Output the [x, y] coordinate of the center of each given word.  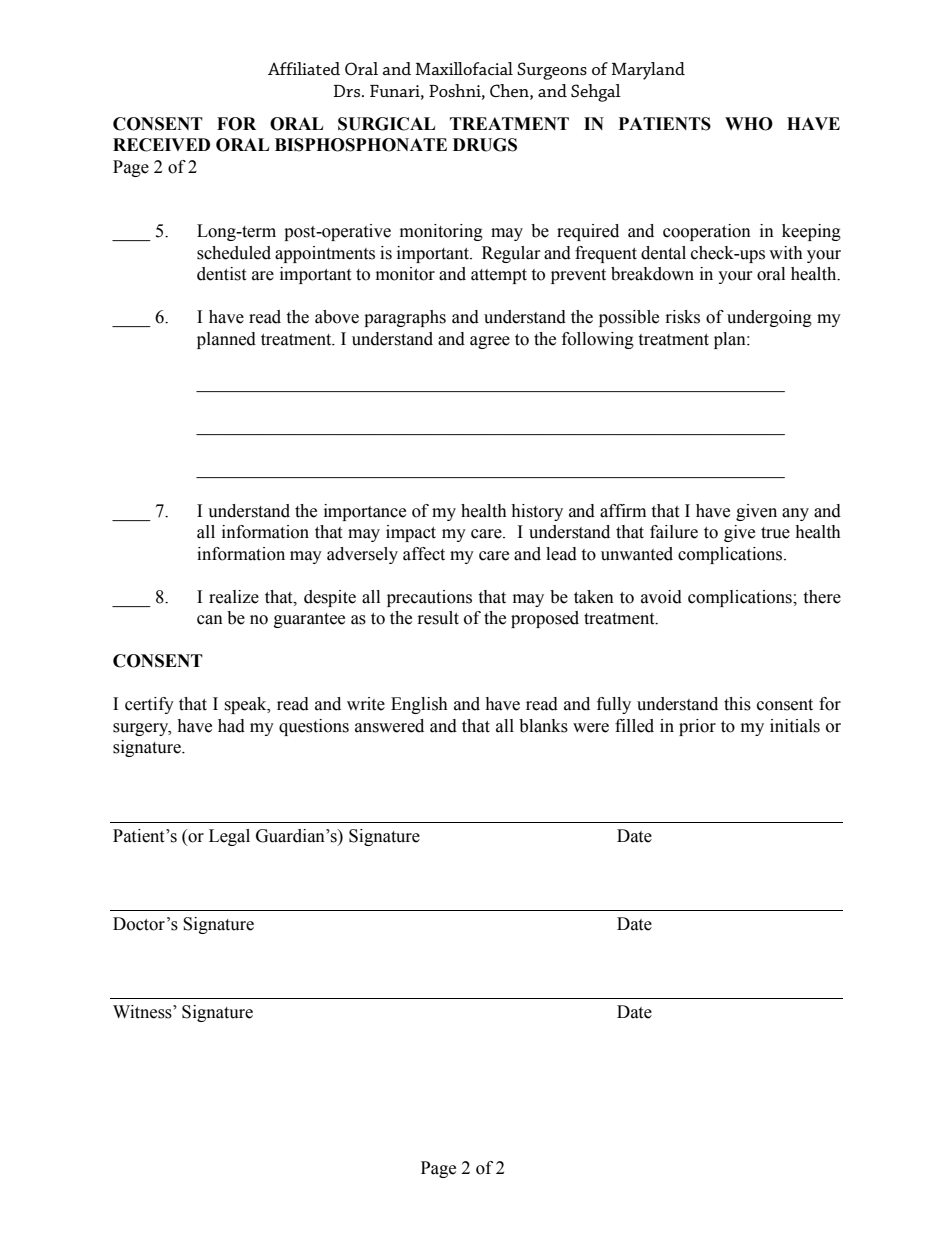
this [737, 704]
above [337, 317]
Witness [143, 1012]
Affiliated [304, 68]
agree [490, 342]
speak [246, 705]
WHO [749, 124]
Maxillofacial [464, 68]
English [419, 705]
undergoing [769, 318]
